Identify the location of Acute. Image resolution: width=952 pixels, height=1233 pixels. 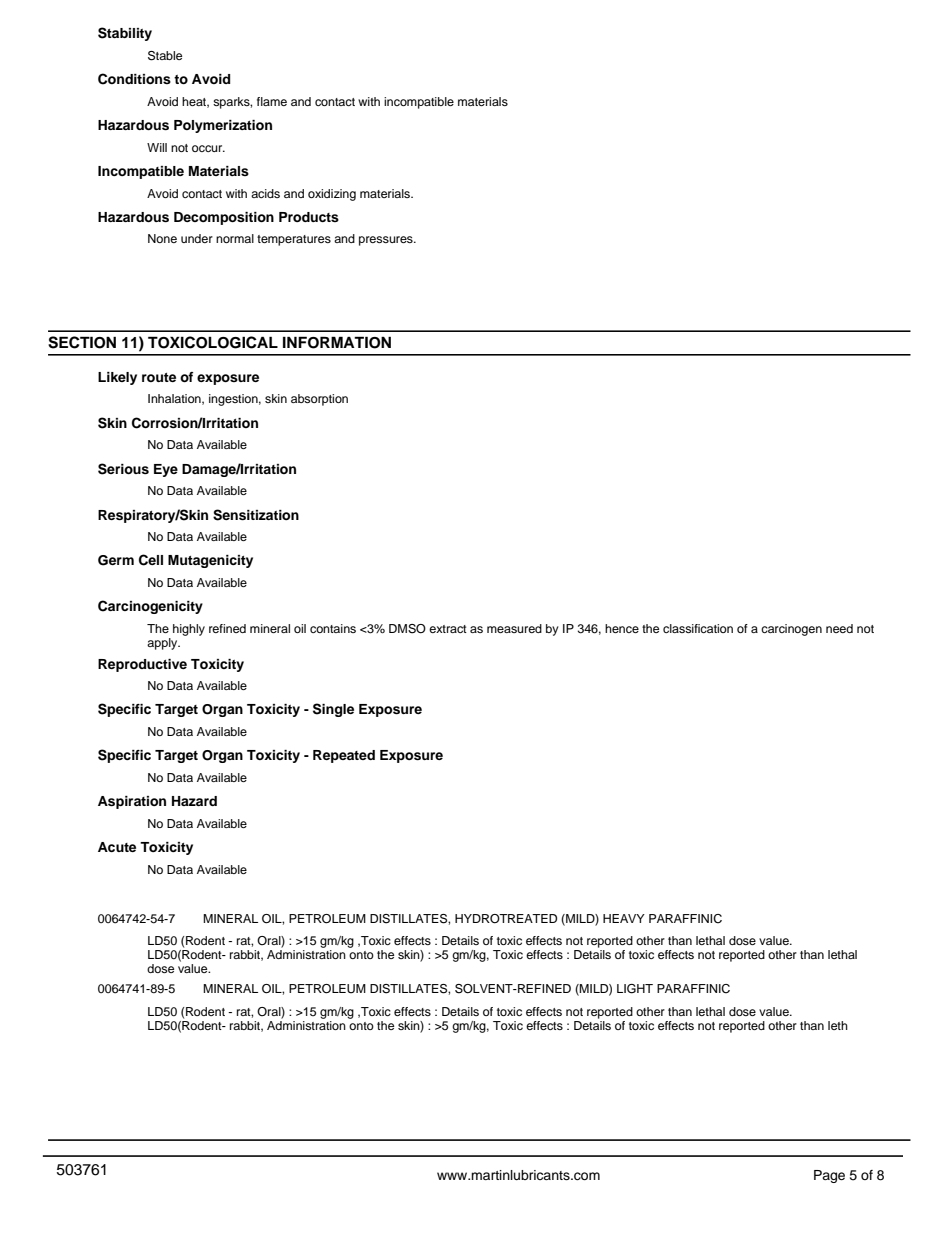
(117, 847).
